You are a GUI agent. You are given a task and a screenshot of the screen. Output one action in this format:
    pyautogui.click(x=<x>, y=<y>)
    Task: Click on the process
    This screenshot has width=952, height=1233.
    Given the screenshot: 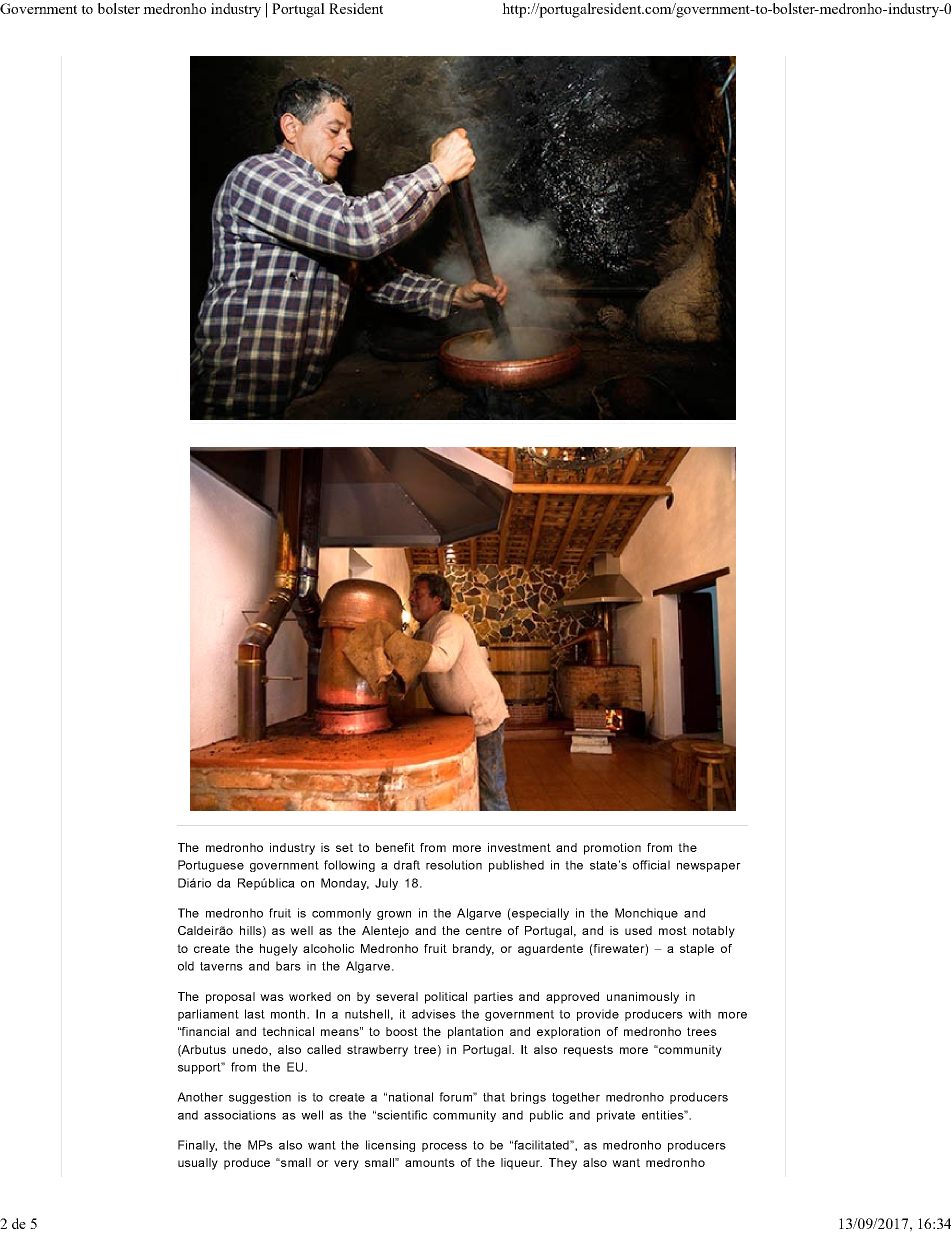 What is the action you would take?
    pyautogui.click(x=444, y=1147)
